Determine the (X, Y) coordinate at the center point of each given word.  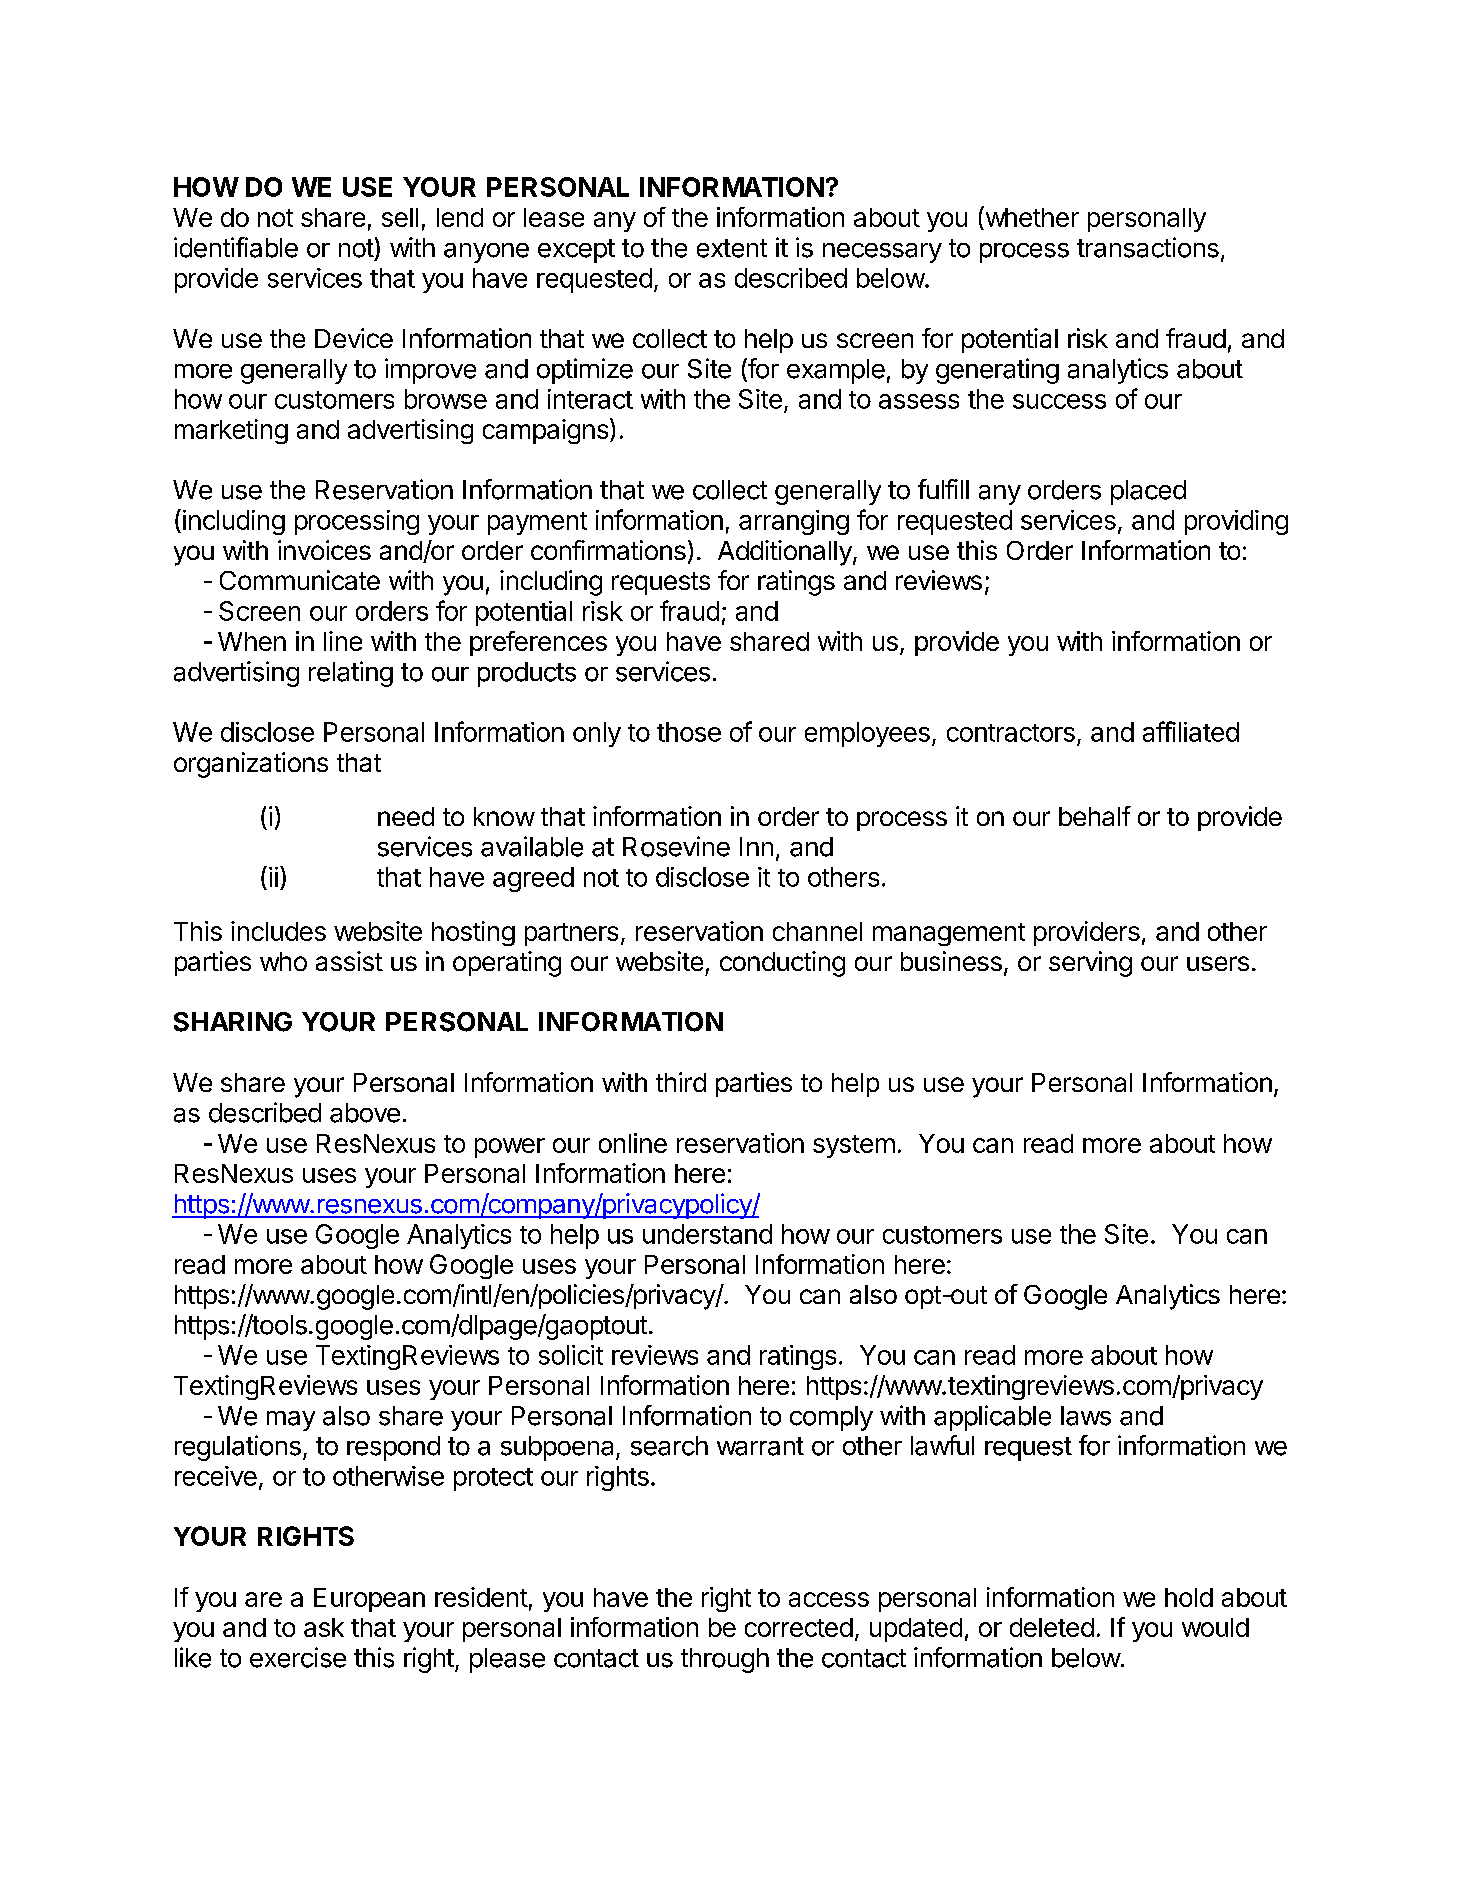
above (365, 1113)
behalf (1095, 816)
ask (324, 1627)
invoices (324, 550)
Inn (756, 846)
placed (1148, 492)
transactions (1148, 247)
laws (1086, 1416)
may (291, 1421)
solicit (571, 1355)
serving (1090, 964)
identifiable (236, 247)
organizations (251, 765)
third (681, 1082)
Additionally (786, 553)
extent (732, 248)
